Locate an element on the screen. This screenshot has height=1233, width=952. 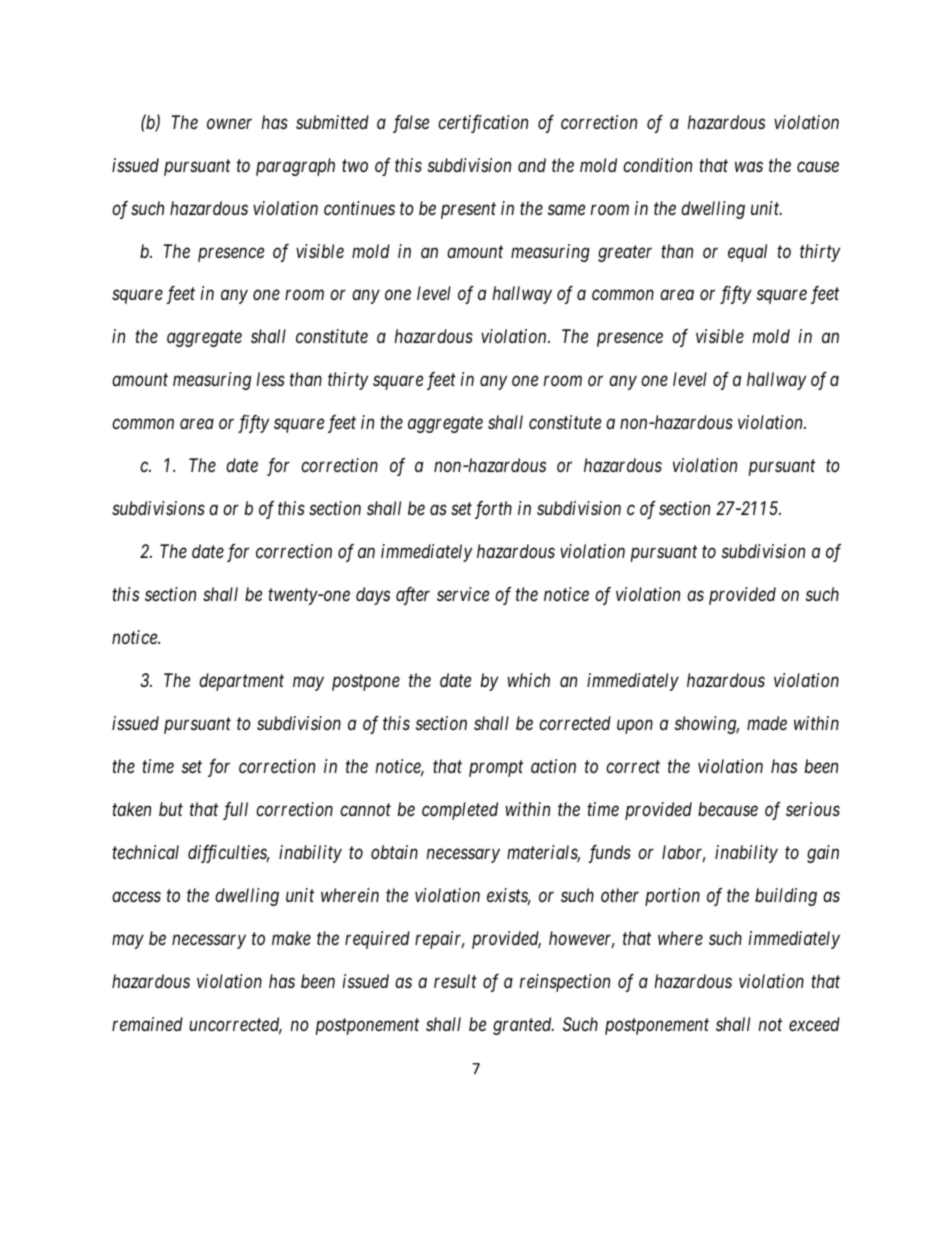
remained is located at coordinates (147, 1024).
